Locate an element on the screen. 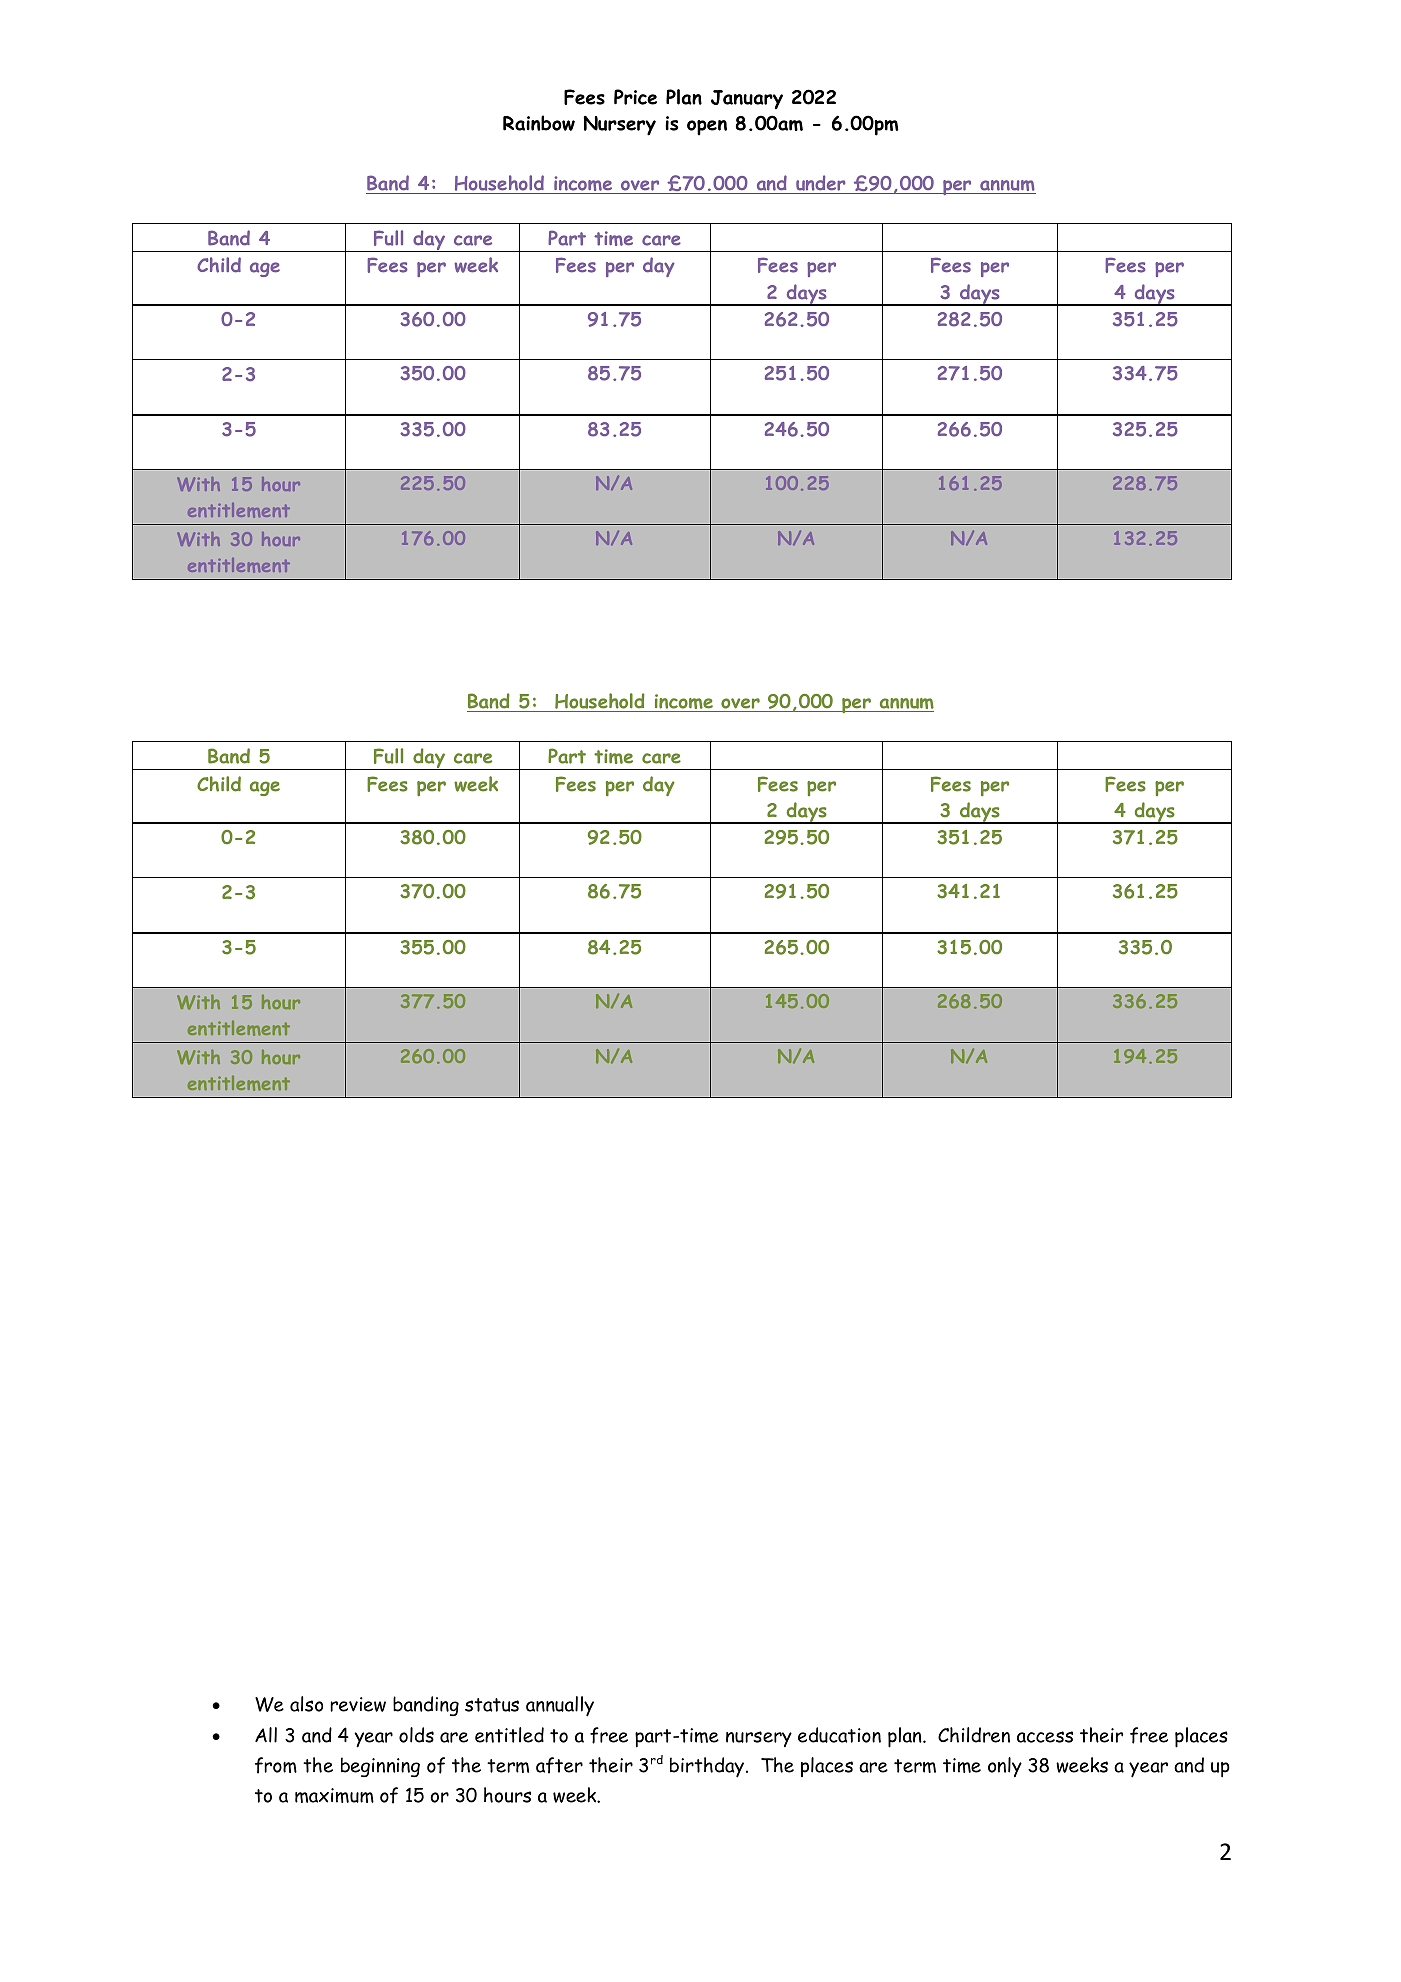  only is located at coordinates (1005, 1767).
